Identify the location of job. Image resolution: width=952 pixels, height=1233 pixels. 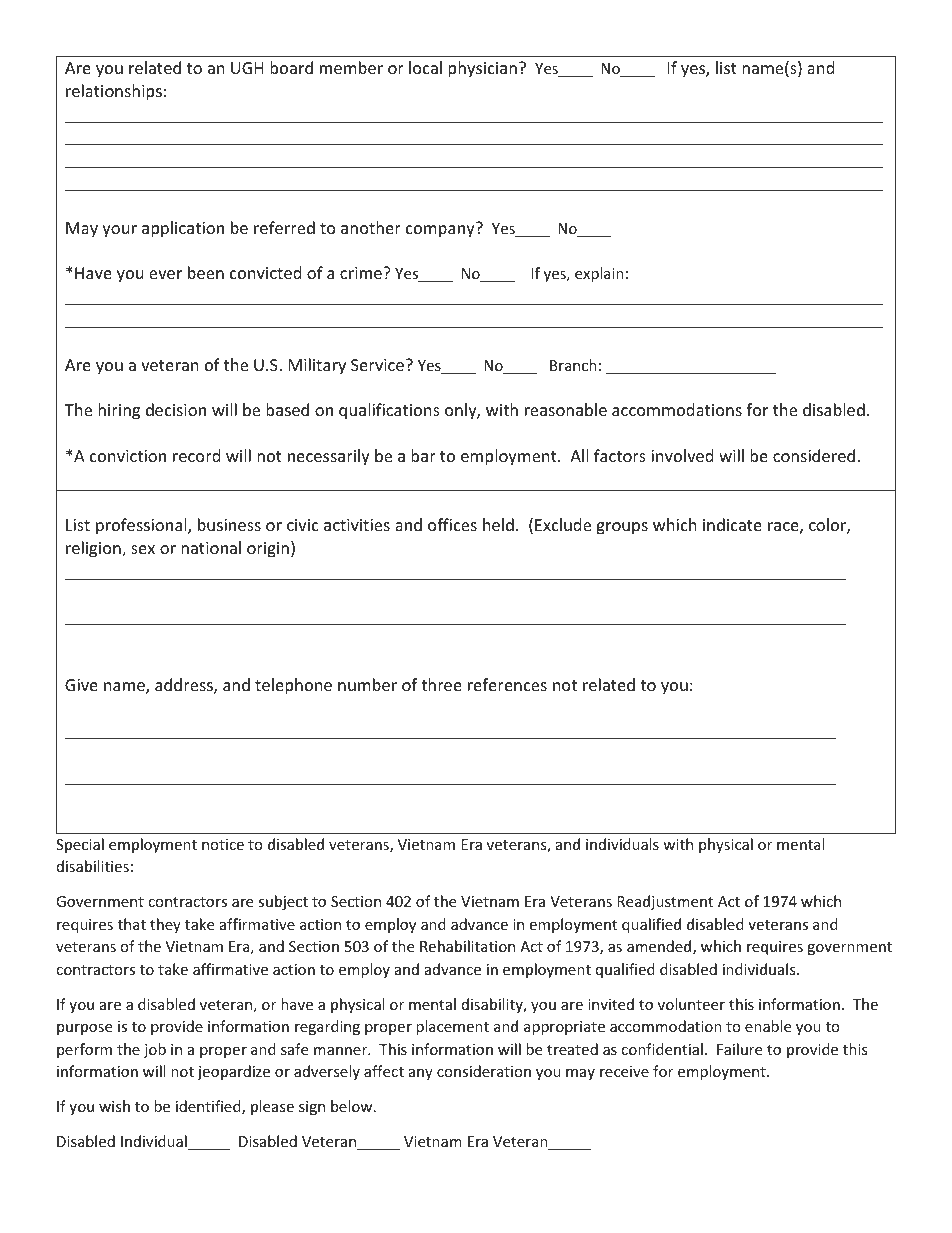
(155, 1050).
